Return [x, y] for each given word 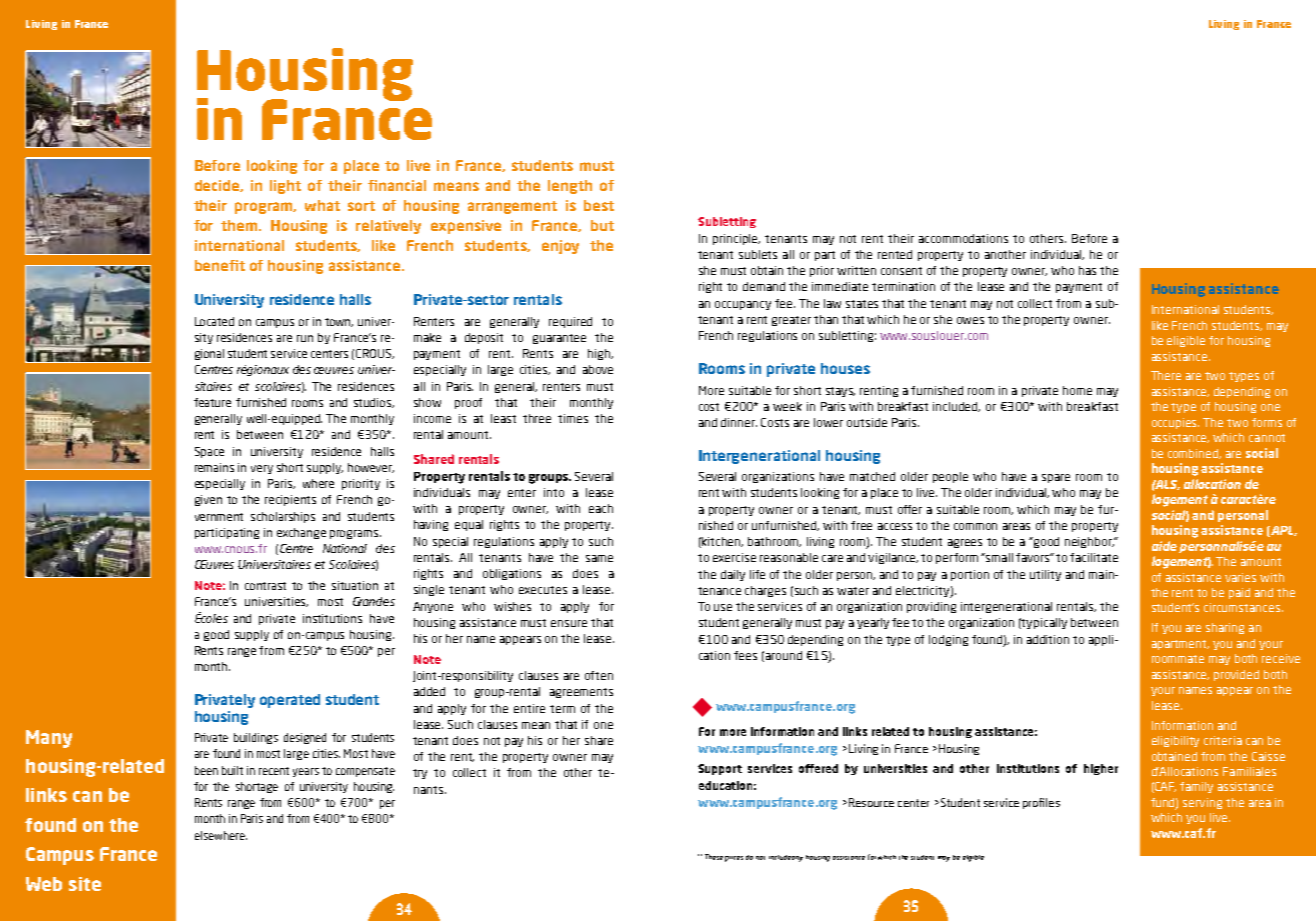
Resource [870, 802]
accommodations [963, 238]
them [240, 225]
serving [1202, 803]
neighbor [1090, 542]
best [599, 205]
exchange [301, 533]
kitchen [722, 542]
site [85, 884]
